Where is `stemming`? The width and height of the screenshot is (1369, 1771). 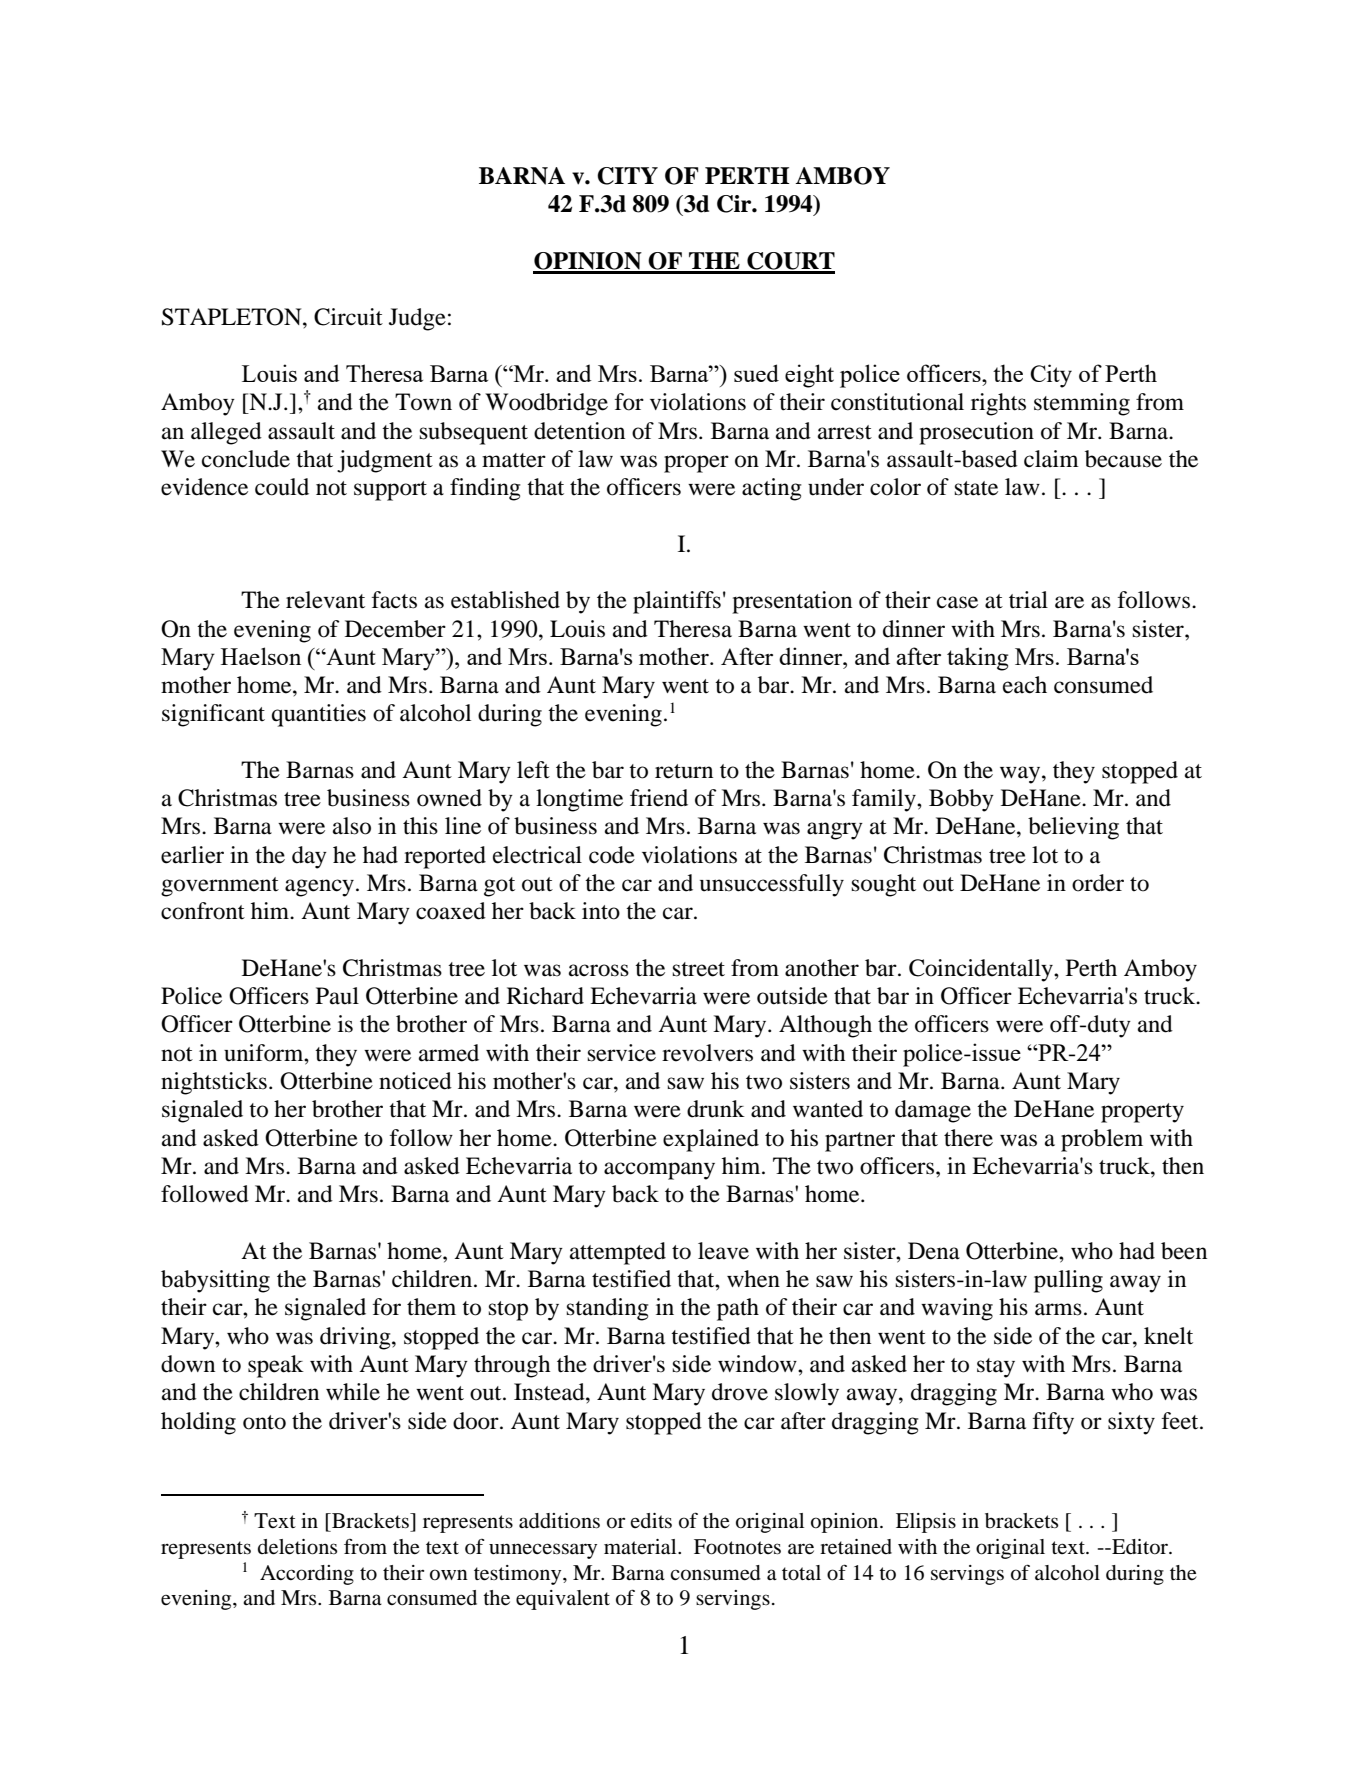
stemming is located at coordinates (1082, 404).
